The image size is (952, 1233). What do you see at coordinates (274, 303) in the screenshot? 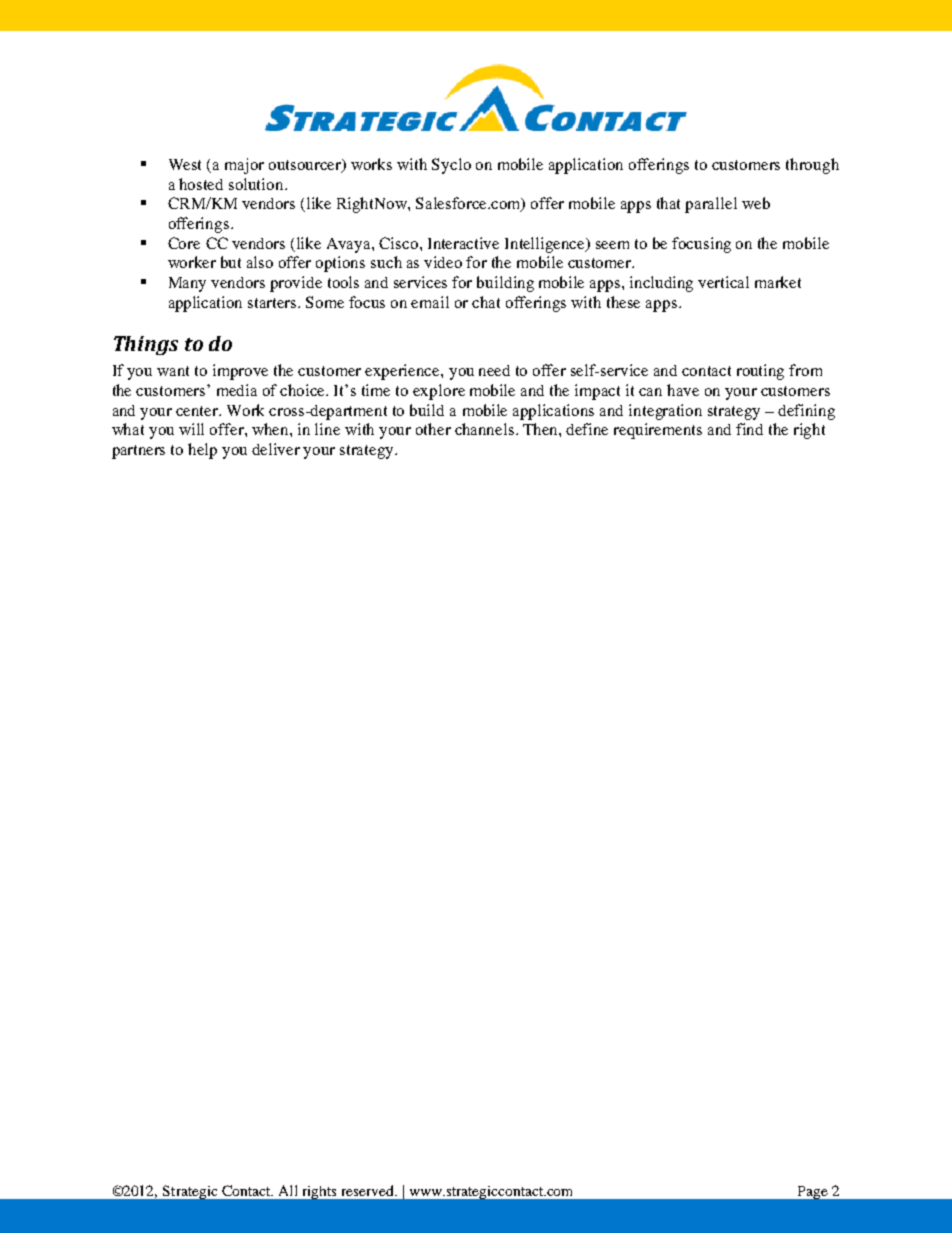
I see `starters` at bounding box center [274, 303].
